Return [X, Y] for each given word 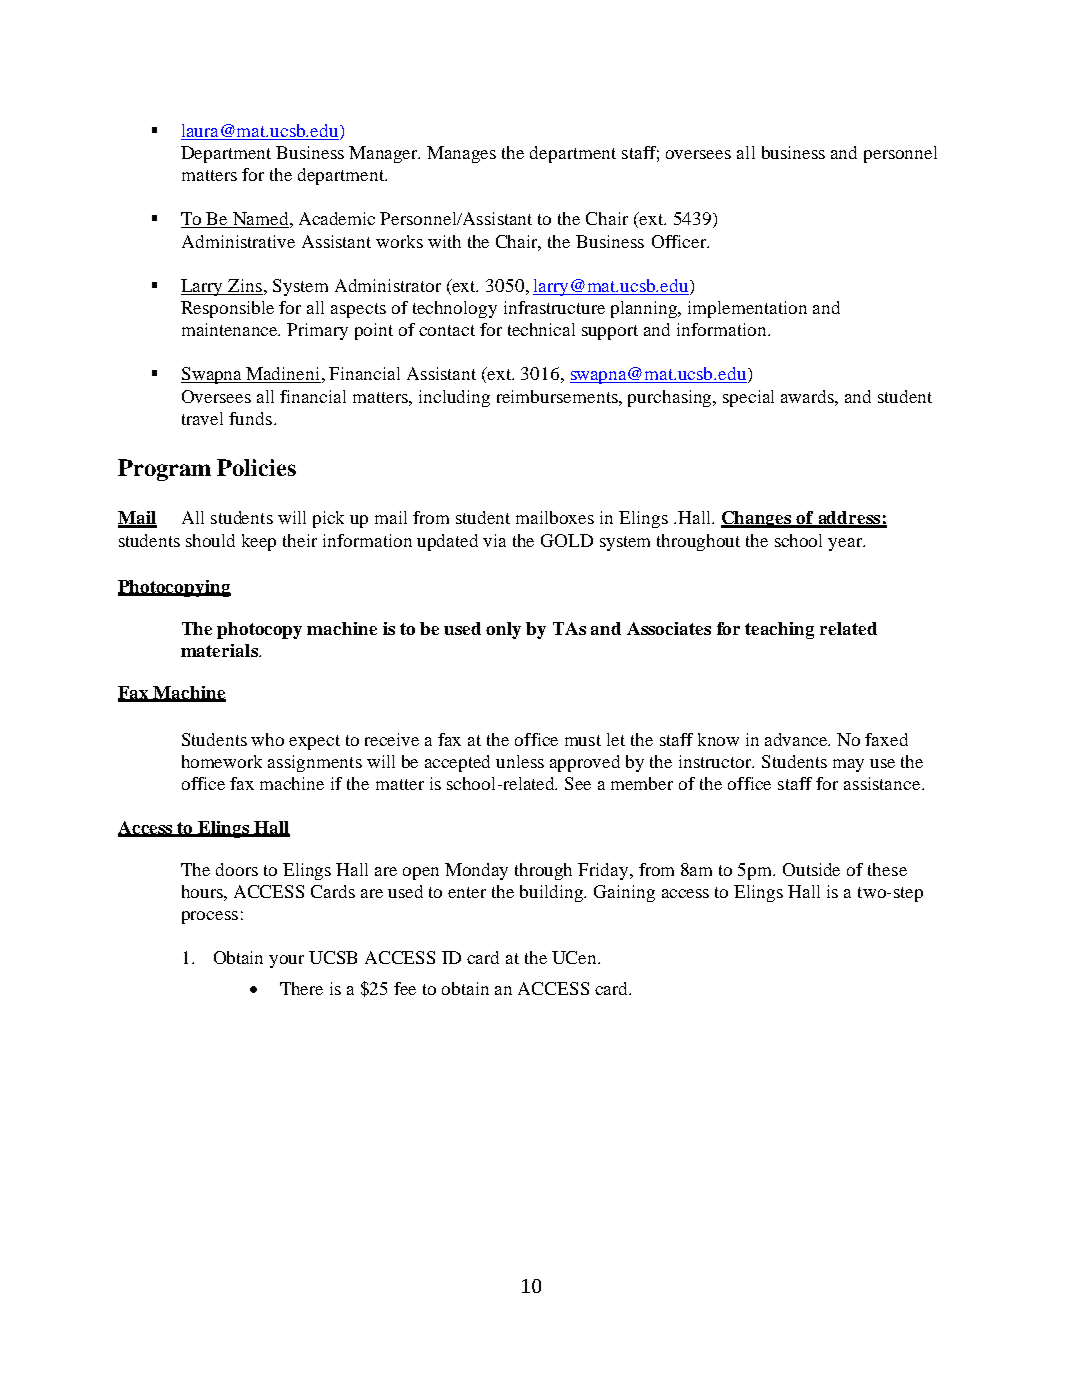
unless [520, 761]
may [848, 765]
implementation [747, 309]
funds [250, 418]
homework [222, 761]
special [748, 398]
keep [259, 542]
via [494, 540]
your [286, 961]
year [846, 544]
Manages [461, 154]
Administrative [238, 241]
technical [541, 329]
